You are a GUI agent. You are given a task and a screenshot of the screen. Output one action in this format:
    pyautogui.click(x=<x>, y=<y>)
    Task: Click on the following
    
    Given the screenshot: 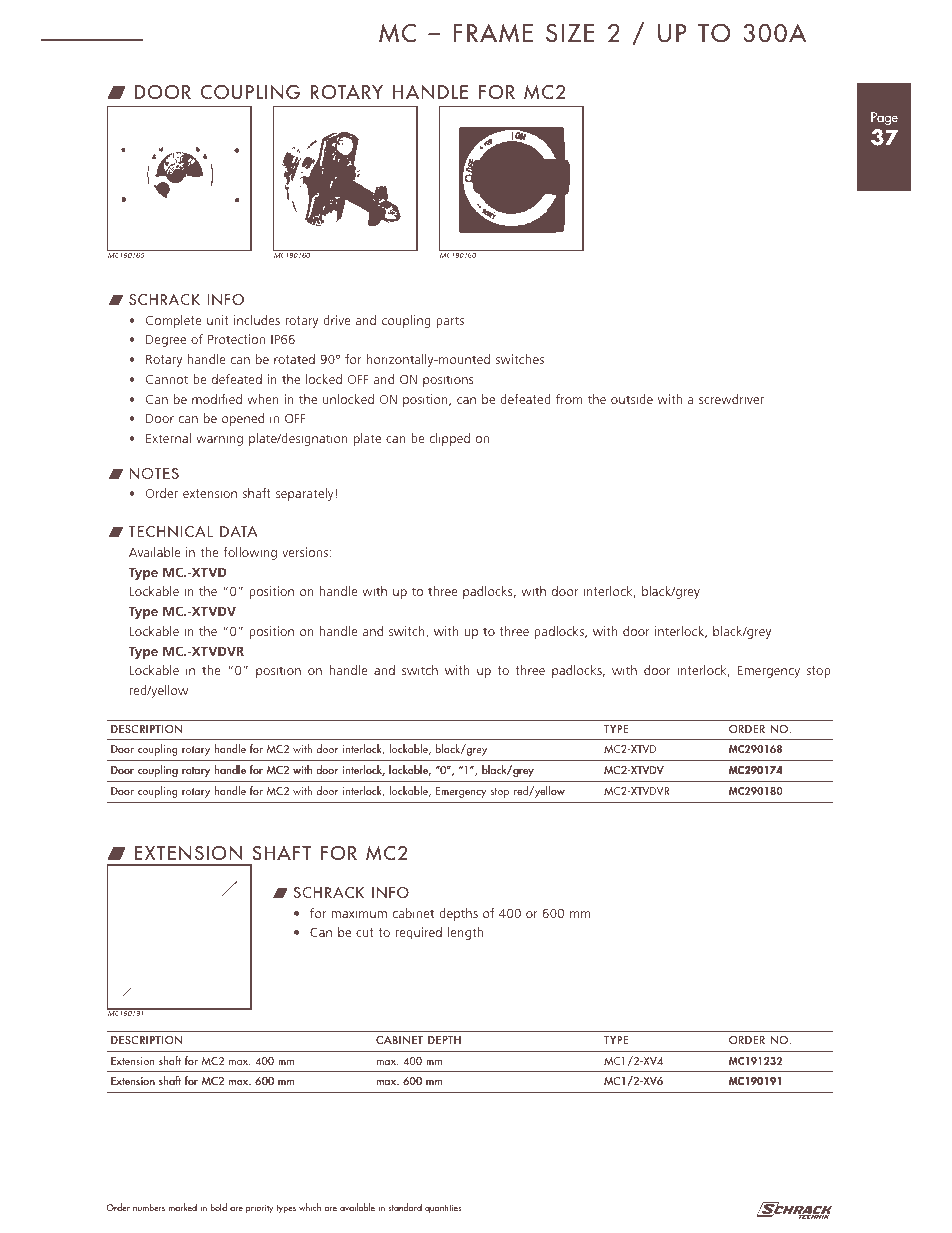 What is the action you would take?
    pyautogui.click(x=250, y=553)
